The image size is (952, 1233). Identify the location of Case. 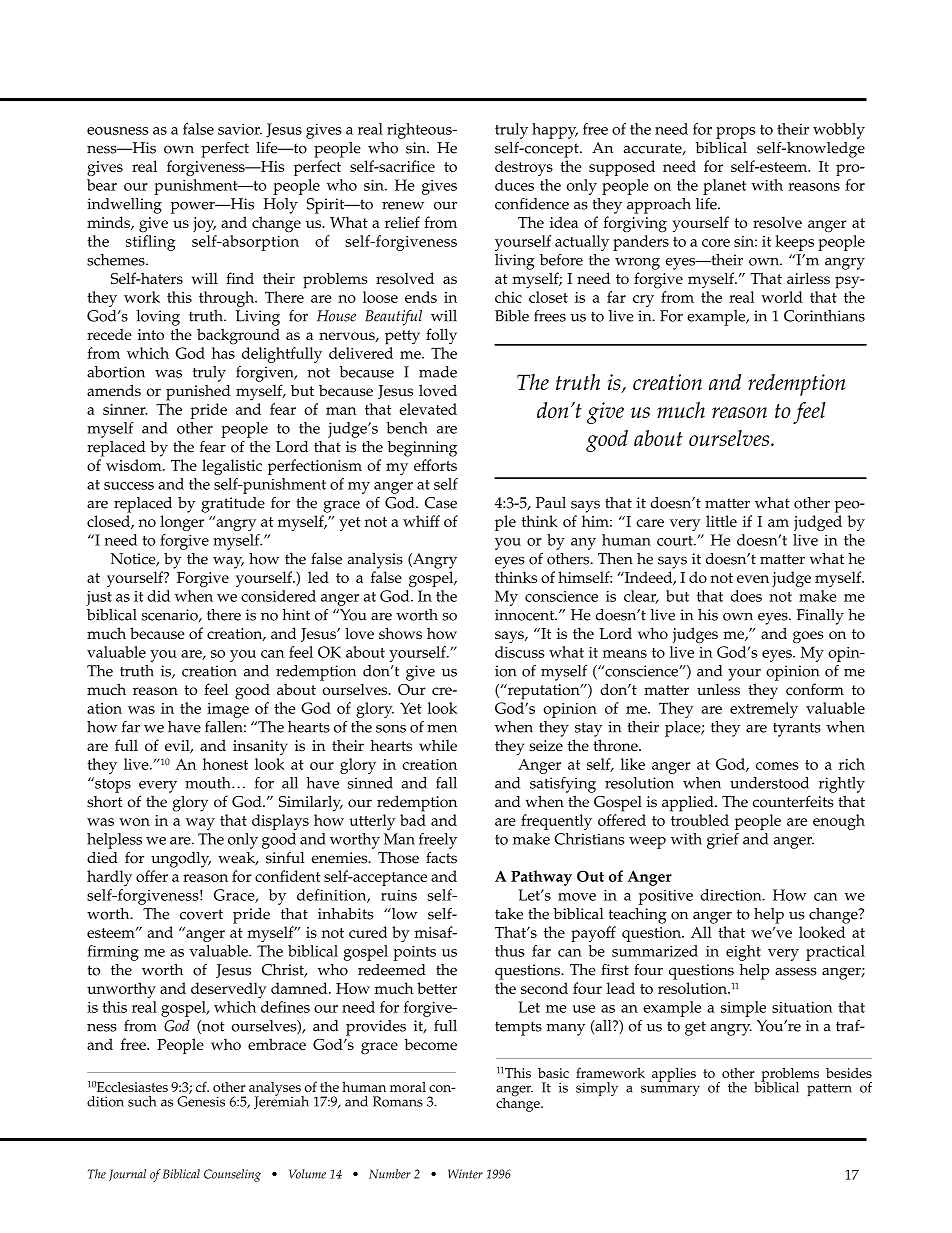
(441, 503).
